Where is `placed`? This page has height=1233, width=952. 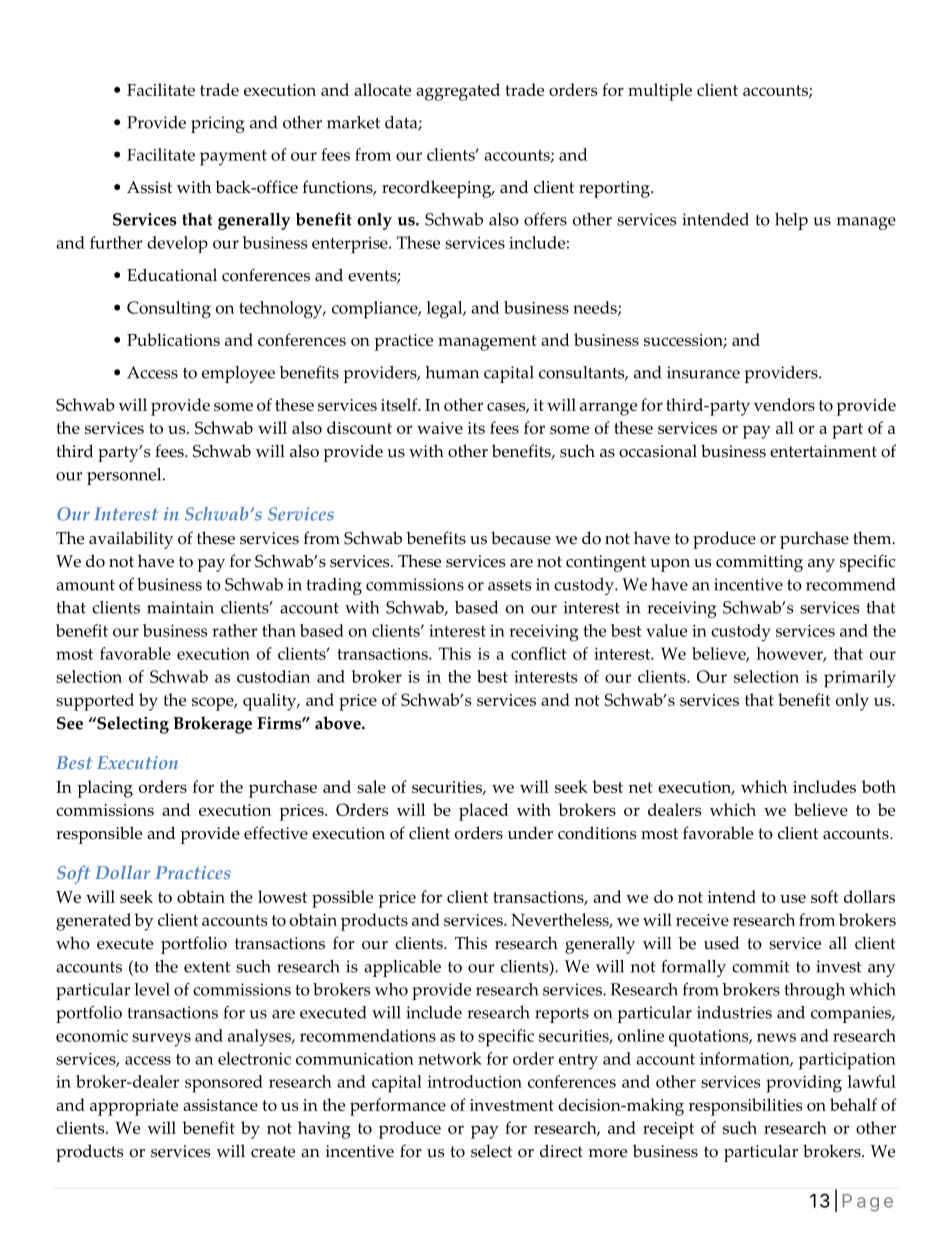
placed is located at coordinates (483, 812).
